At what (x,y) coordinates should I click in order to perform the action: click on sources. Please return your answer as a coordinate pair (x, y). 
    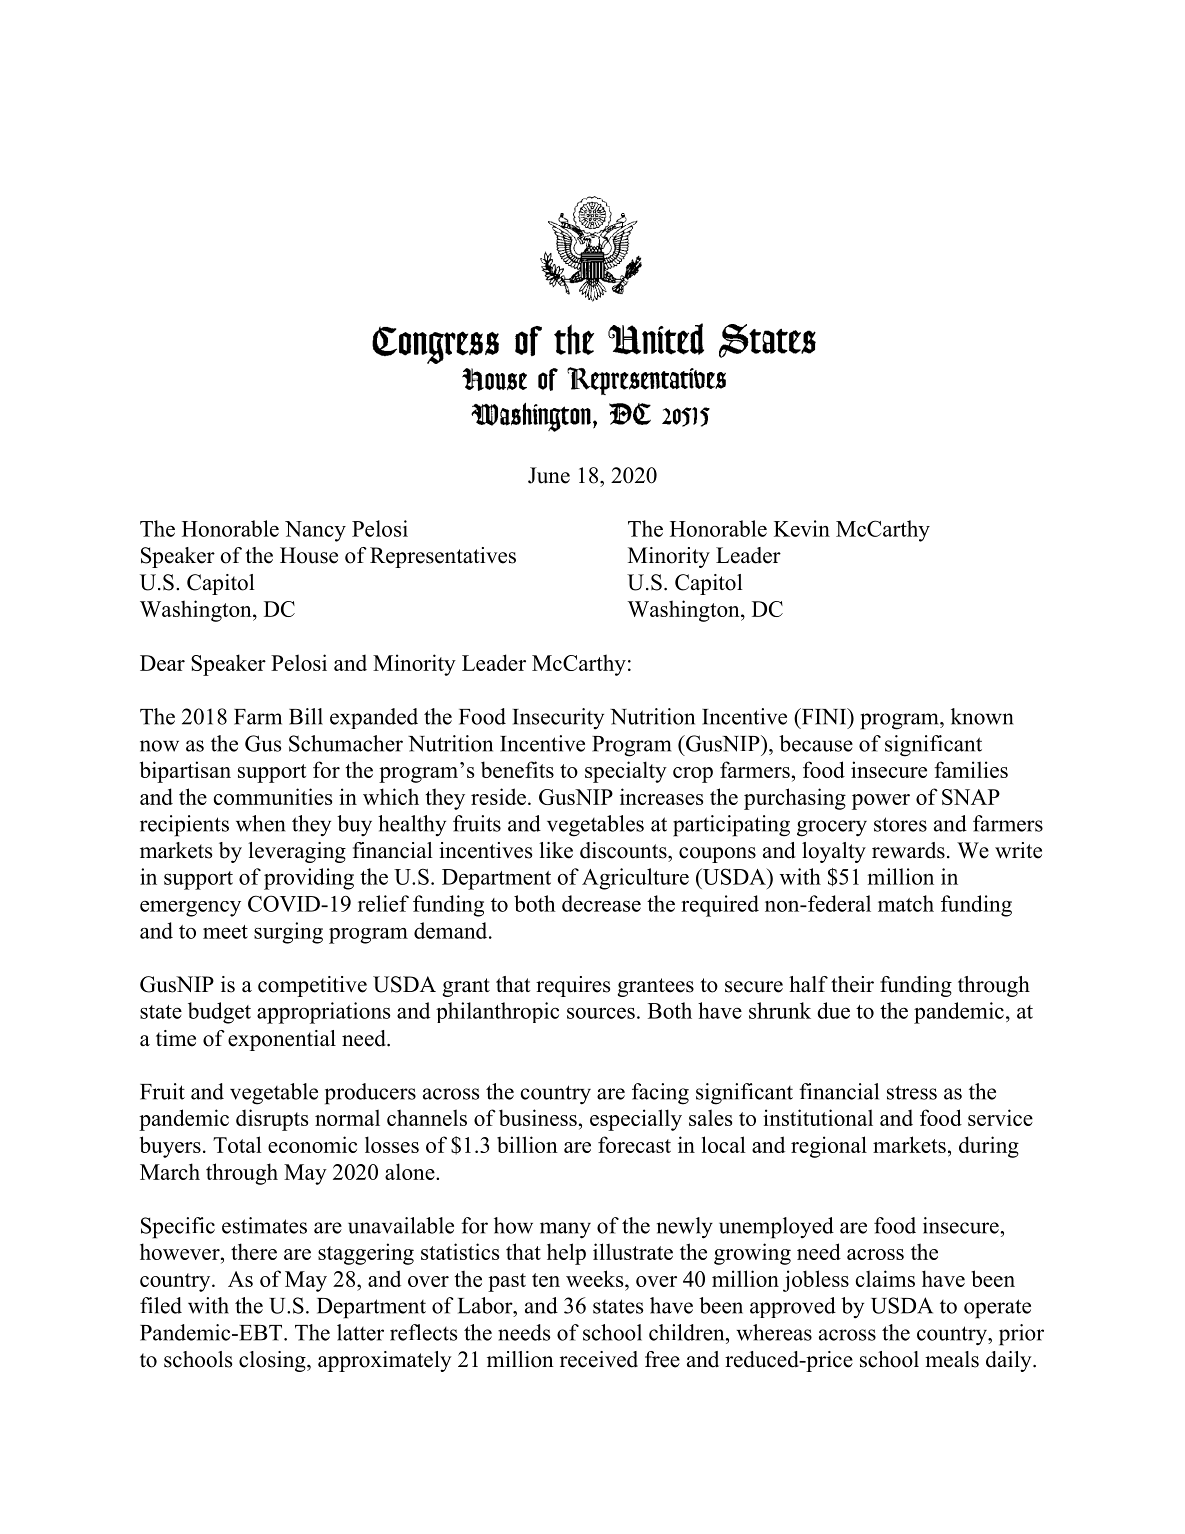
    Looking at the image, I should click on (601, 1013).
